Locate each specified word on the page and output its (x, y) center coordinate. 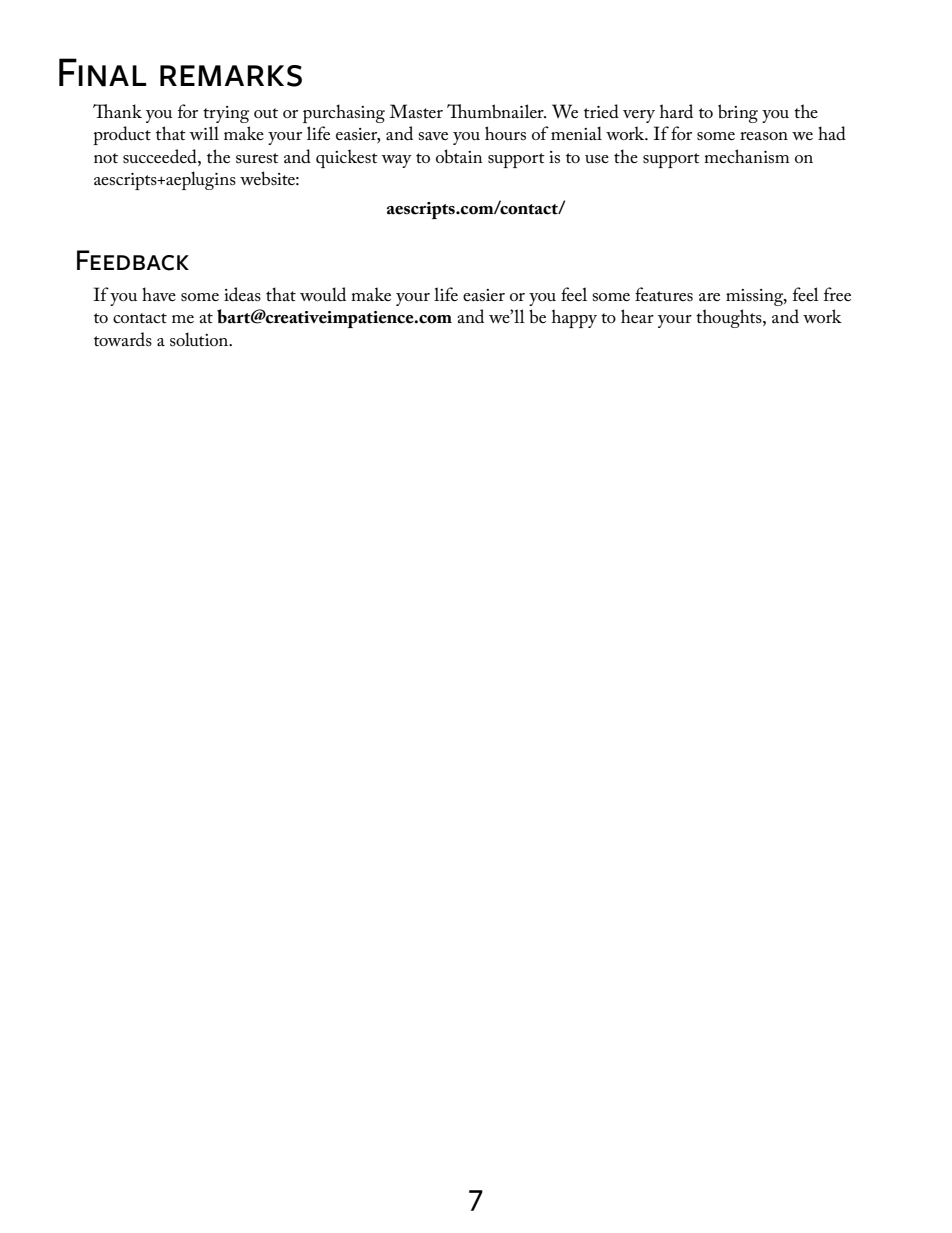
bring (738, 113)
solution (200, 339)
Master (416, 111)
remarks (231, 76)
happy (574, 318)
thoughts (730, 318)
